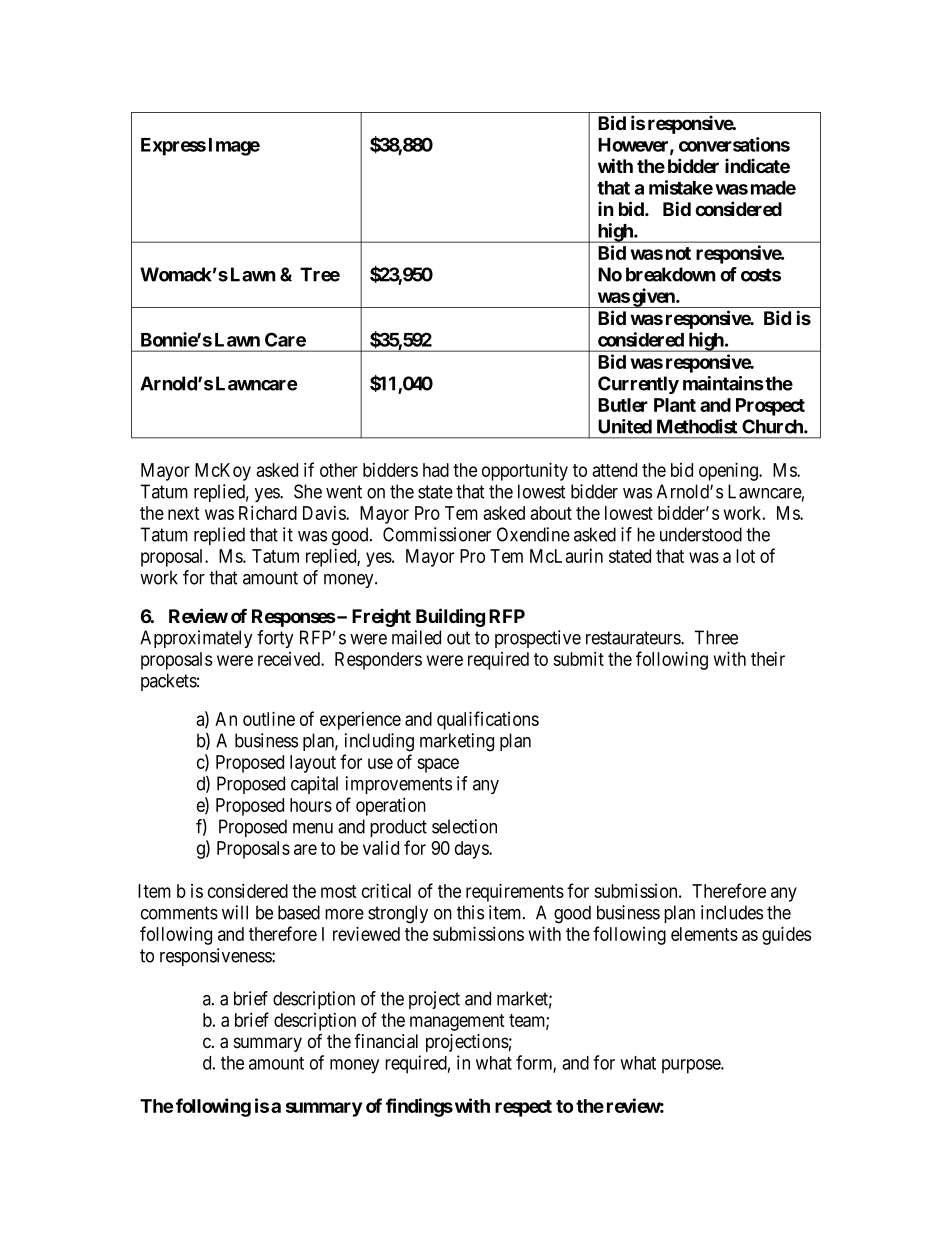 The width and height of the image is (952, 1233). What do you see at coordinates (311, 805) in the image?
I see `hours` at bounding box center [311, 805].
